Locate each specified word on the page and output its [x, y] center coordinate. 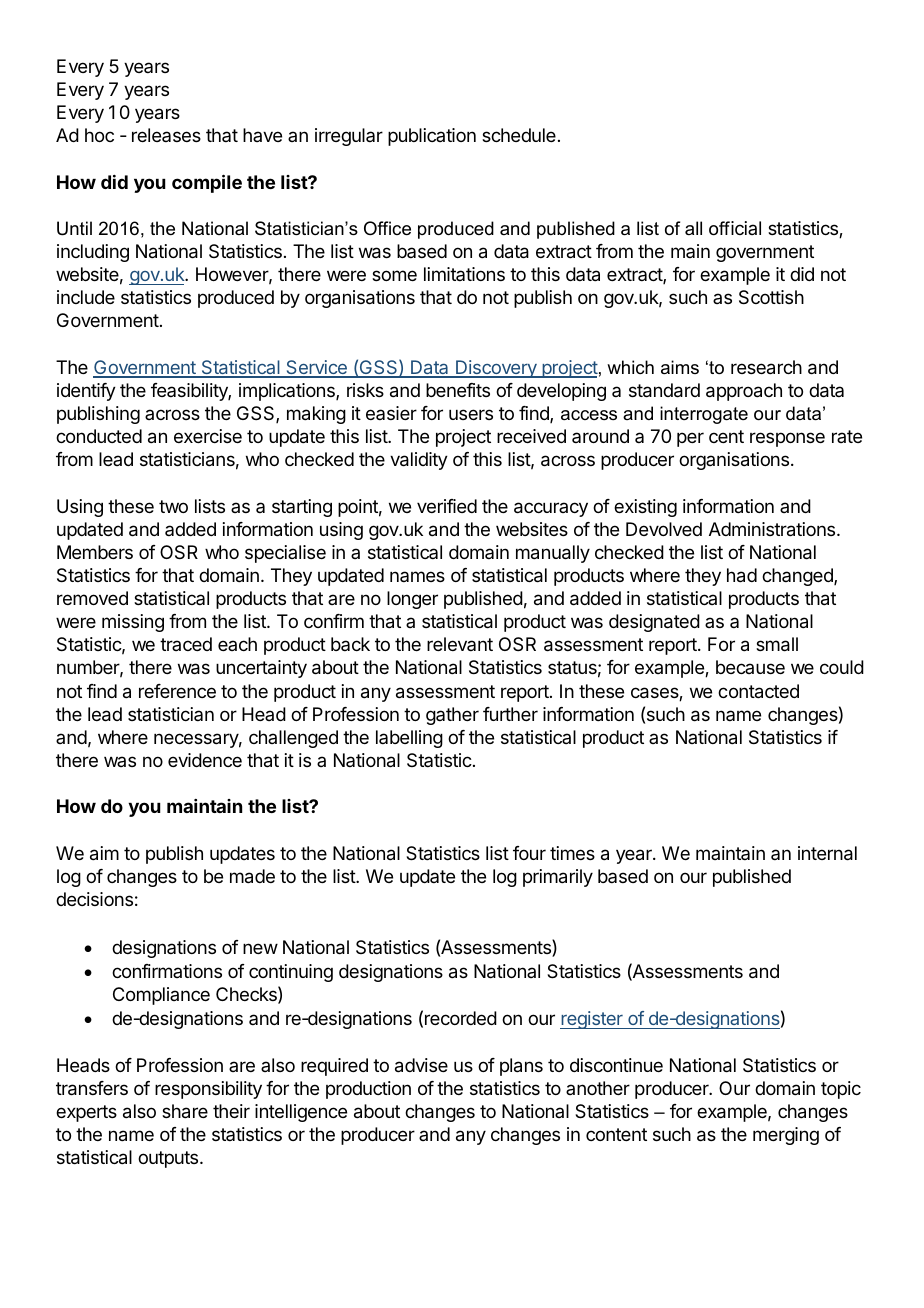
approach [744, 392]
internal [827, 853]
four [529, 853]
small [777, 644]
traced [186, 644]
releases [166, 135]
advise [421, 1065]
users [471, 414]
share [185, 1111]
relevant [460, 644]
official [735, 228]
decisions [94, 899]
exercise [208, 436]
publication [432, 137]
